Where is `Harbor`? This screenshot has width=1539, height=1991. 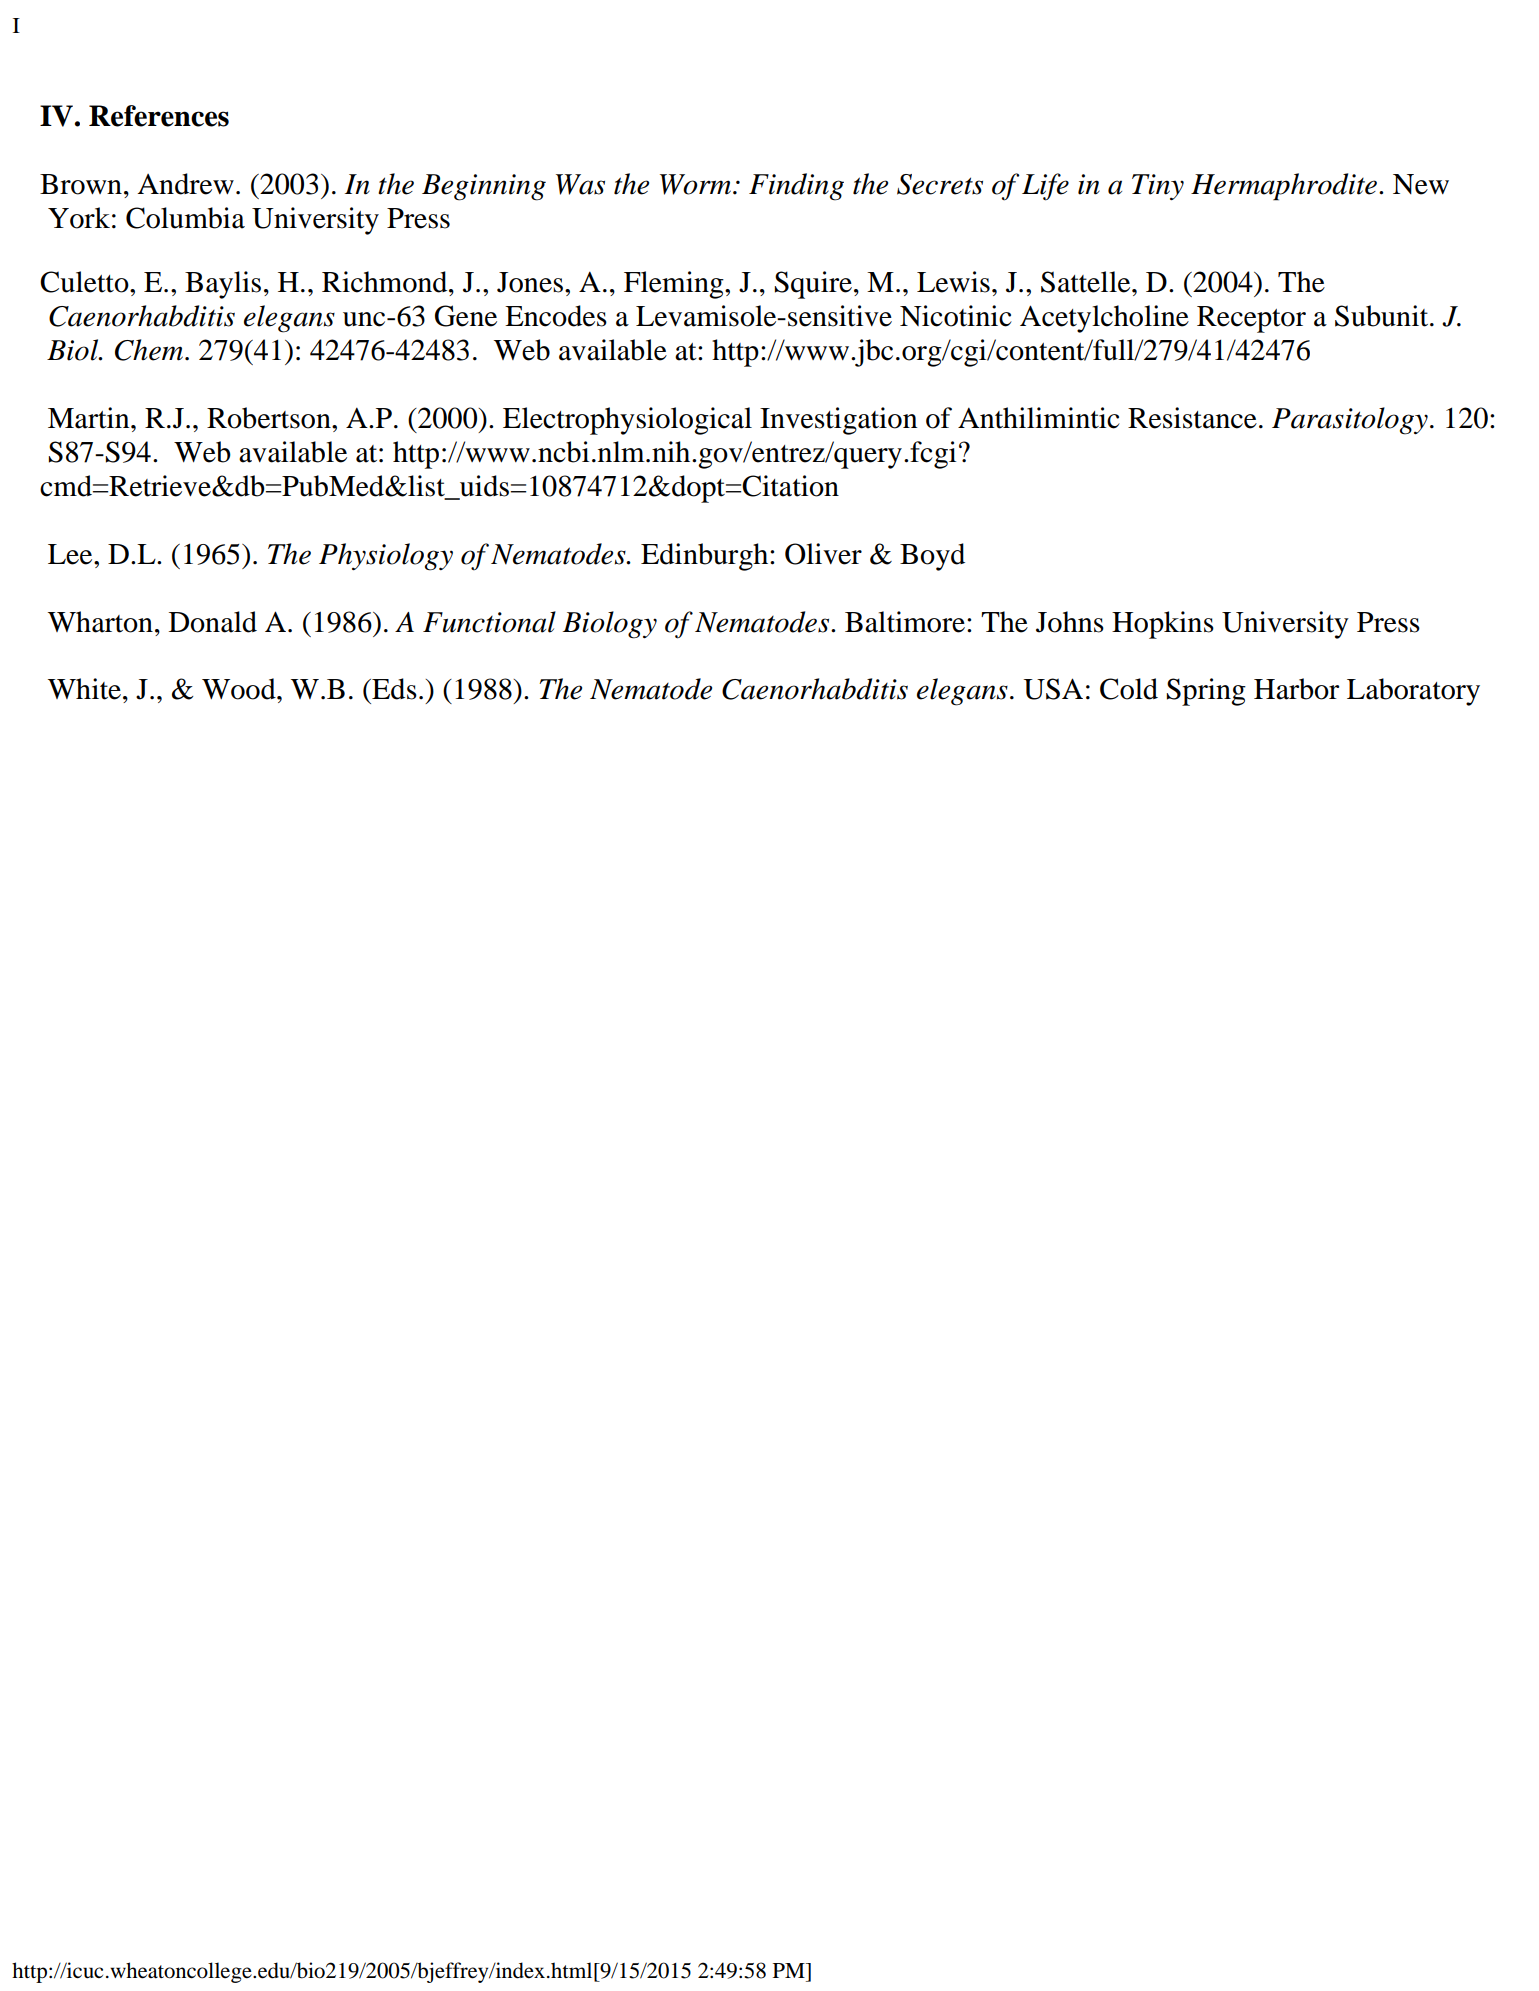 Harbor is located at coordinates (1296, 689).
